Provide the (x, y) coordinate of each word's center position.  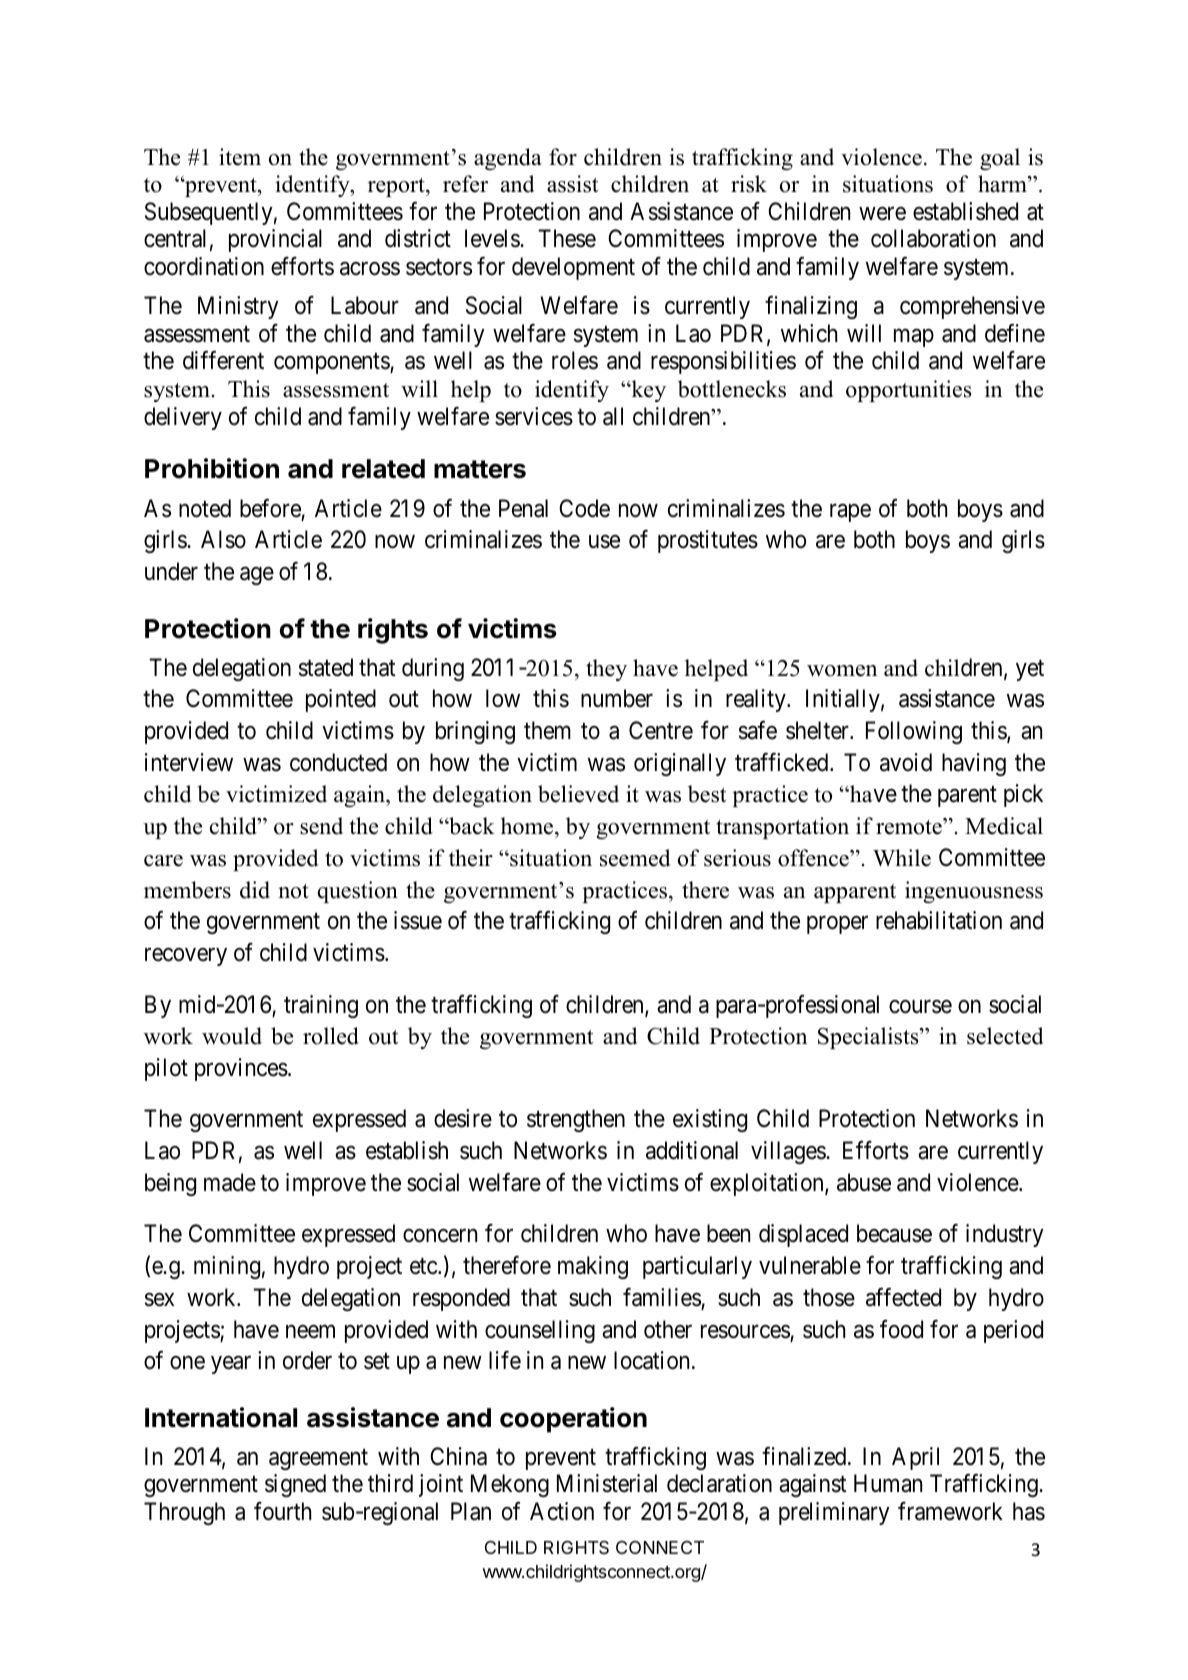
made (230, 1182)
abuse (864, 1182)
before (270, 508)
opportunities (908, 391)
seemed (635, 858)
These (567, 238)
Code (584, 508)
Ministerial (607, 1483)
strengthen (576, 1120)
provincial (275, 240)
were (882, 214)
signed (295, 1485)
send (321, 826)
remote (910, 826)
